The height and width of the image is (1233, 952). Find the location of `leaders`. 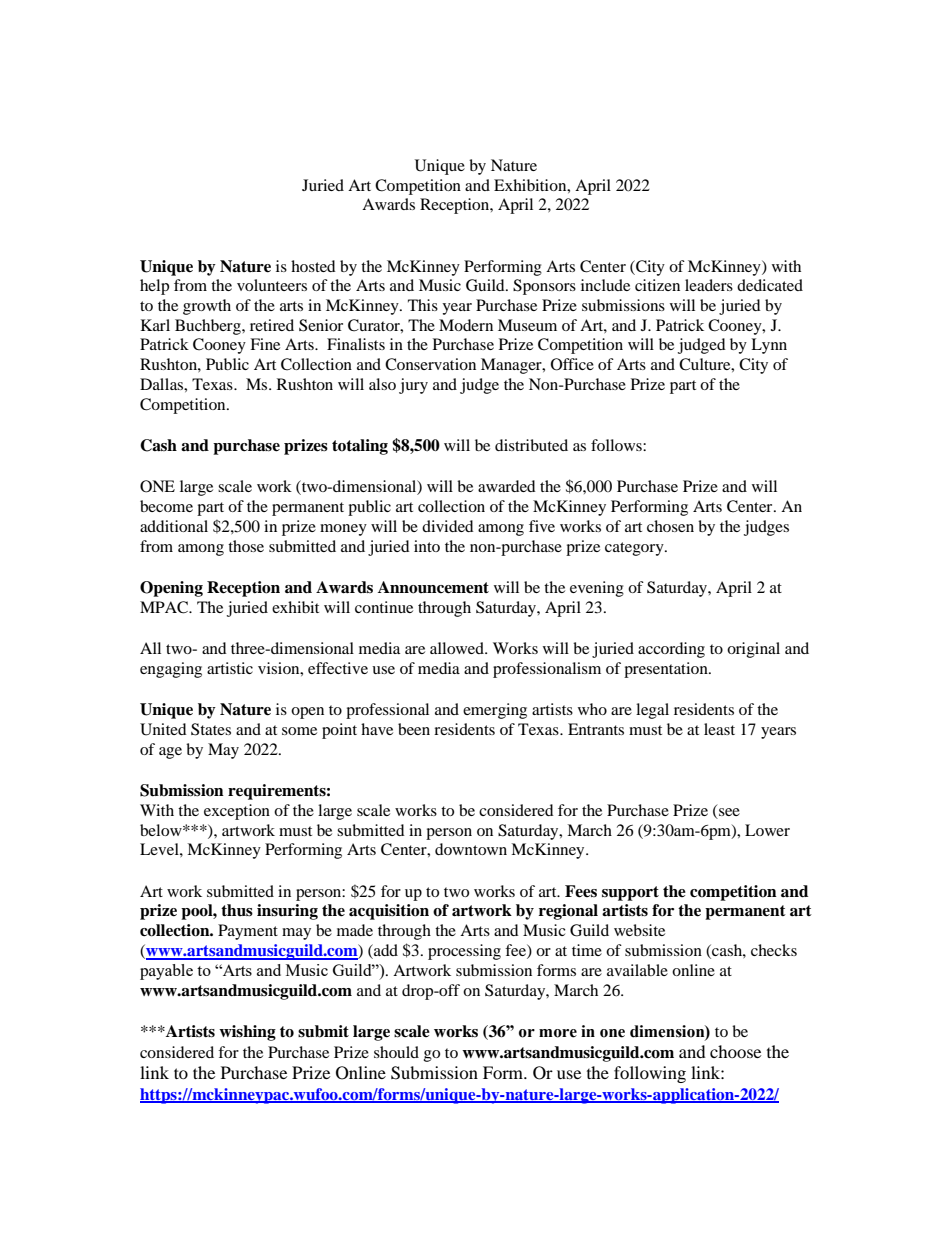

leaders is located at coordinates (709, 285).
